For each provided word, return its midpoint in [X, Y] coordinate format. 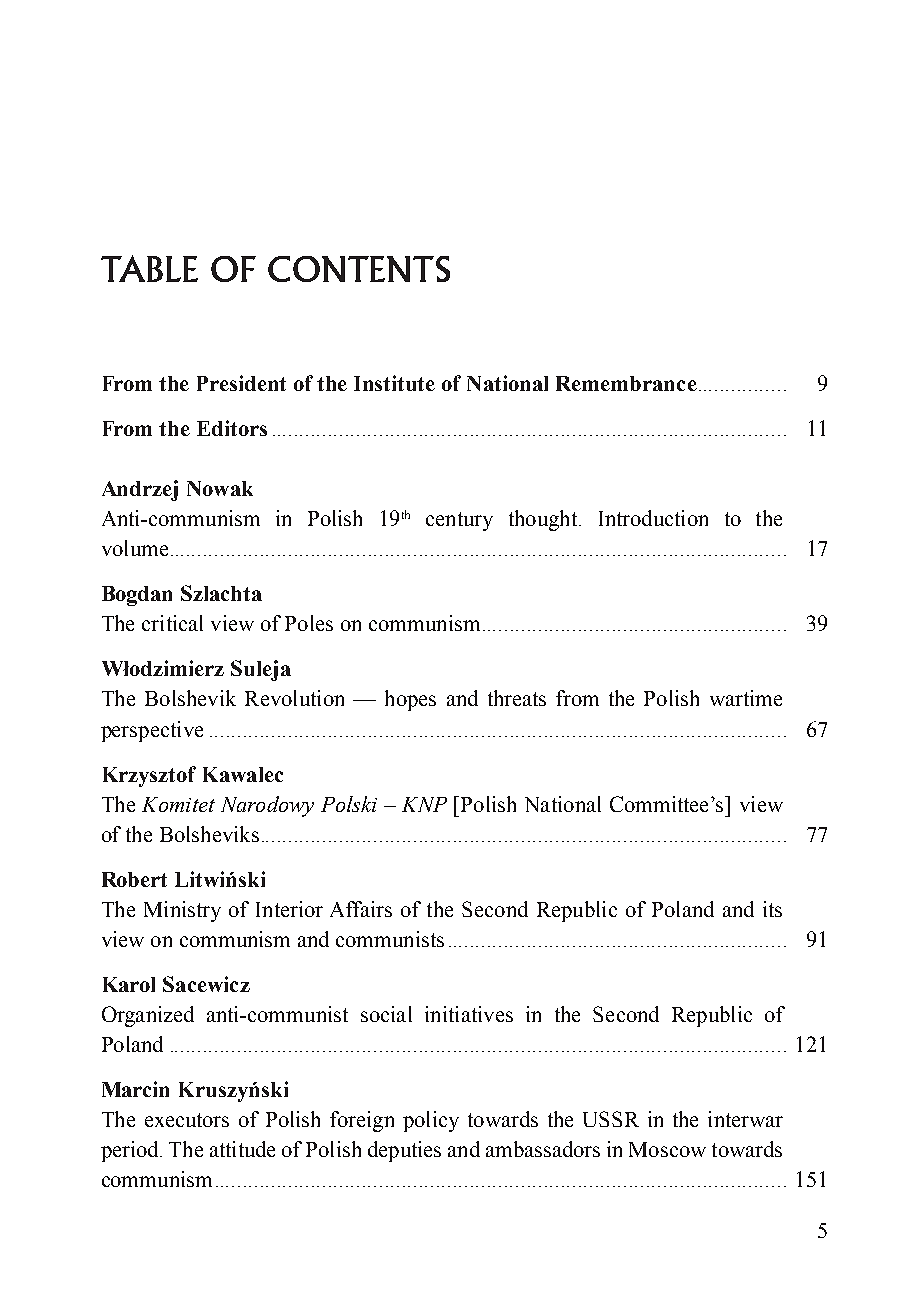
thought [544, 520]
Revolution [294, 698]
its [772, 909]
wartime [746, 698]
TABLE [149, 268]
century [459, 521]
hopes [410, 700]
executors [187, 1120]
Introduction [653, 518]
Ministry [182, 911]
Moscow [667, 1149]
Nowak [220, 488]
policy [431, 1121]
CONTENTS [359, 269]
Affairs [361, 909]
